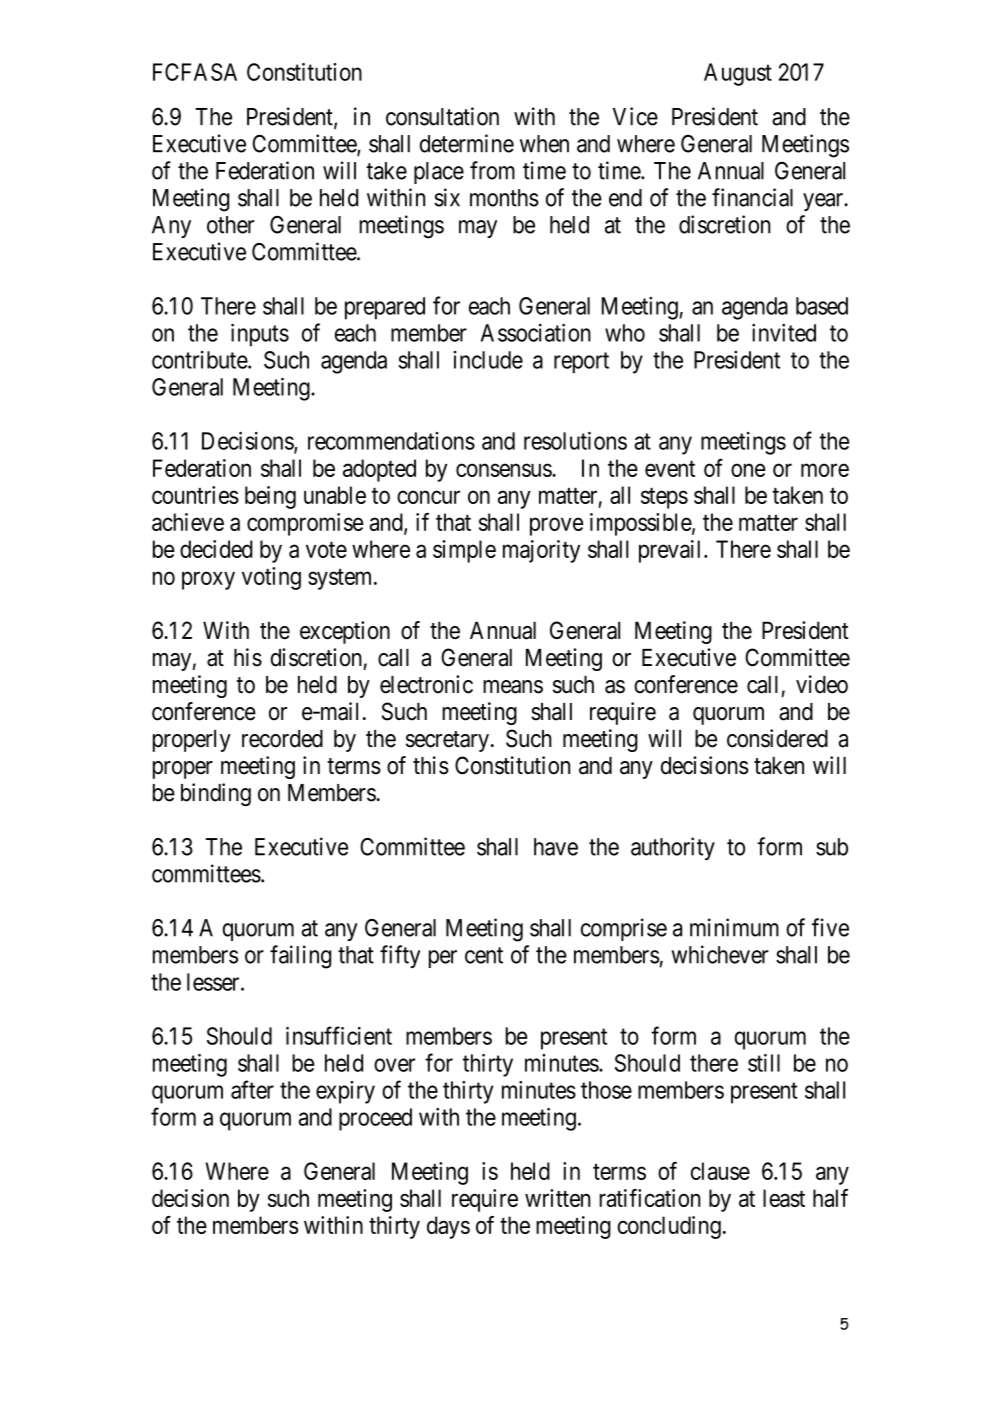 This screenshot has width=1000, height=1414. I want to click on voting, so click(271, 578).
